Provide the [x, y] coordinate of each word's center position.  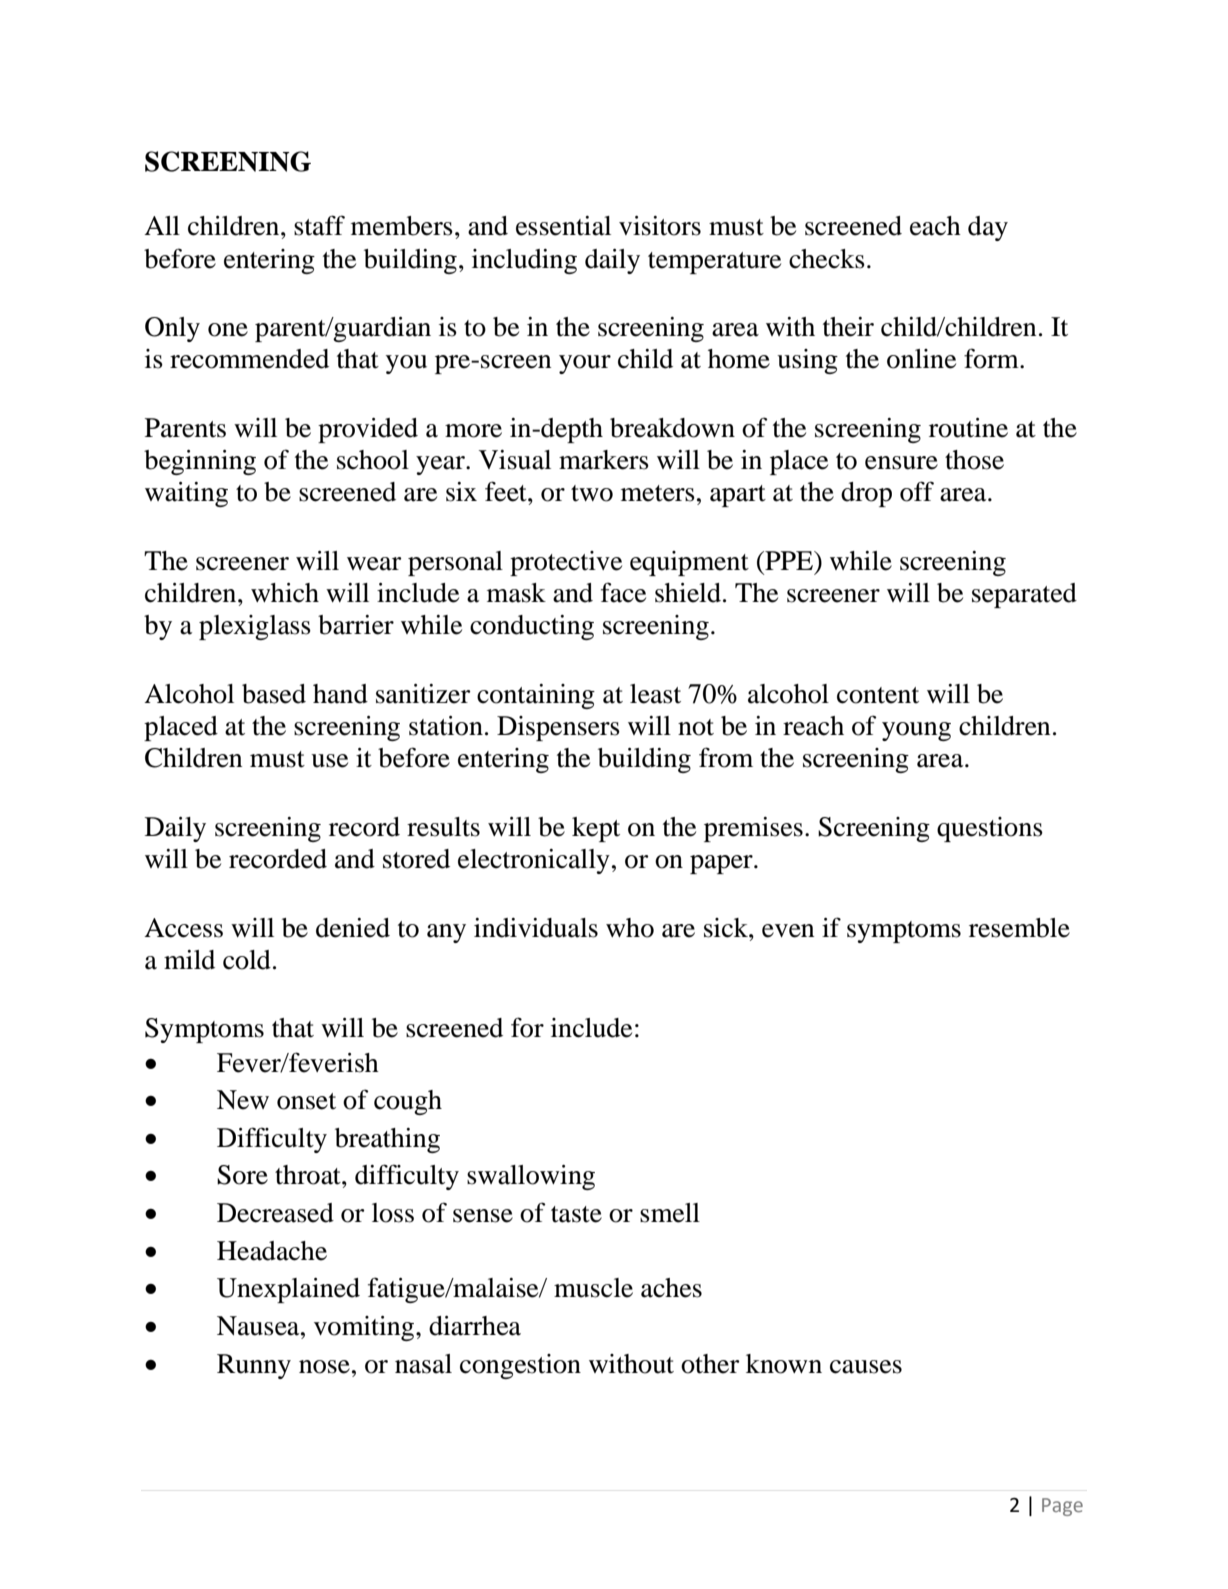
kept [596, 829]
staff [319, 225]
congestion [520, 1366]
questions [990, 829]
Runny [254, 1366]
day [988, 228]
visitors [660, 226]
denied [353, 928]
